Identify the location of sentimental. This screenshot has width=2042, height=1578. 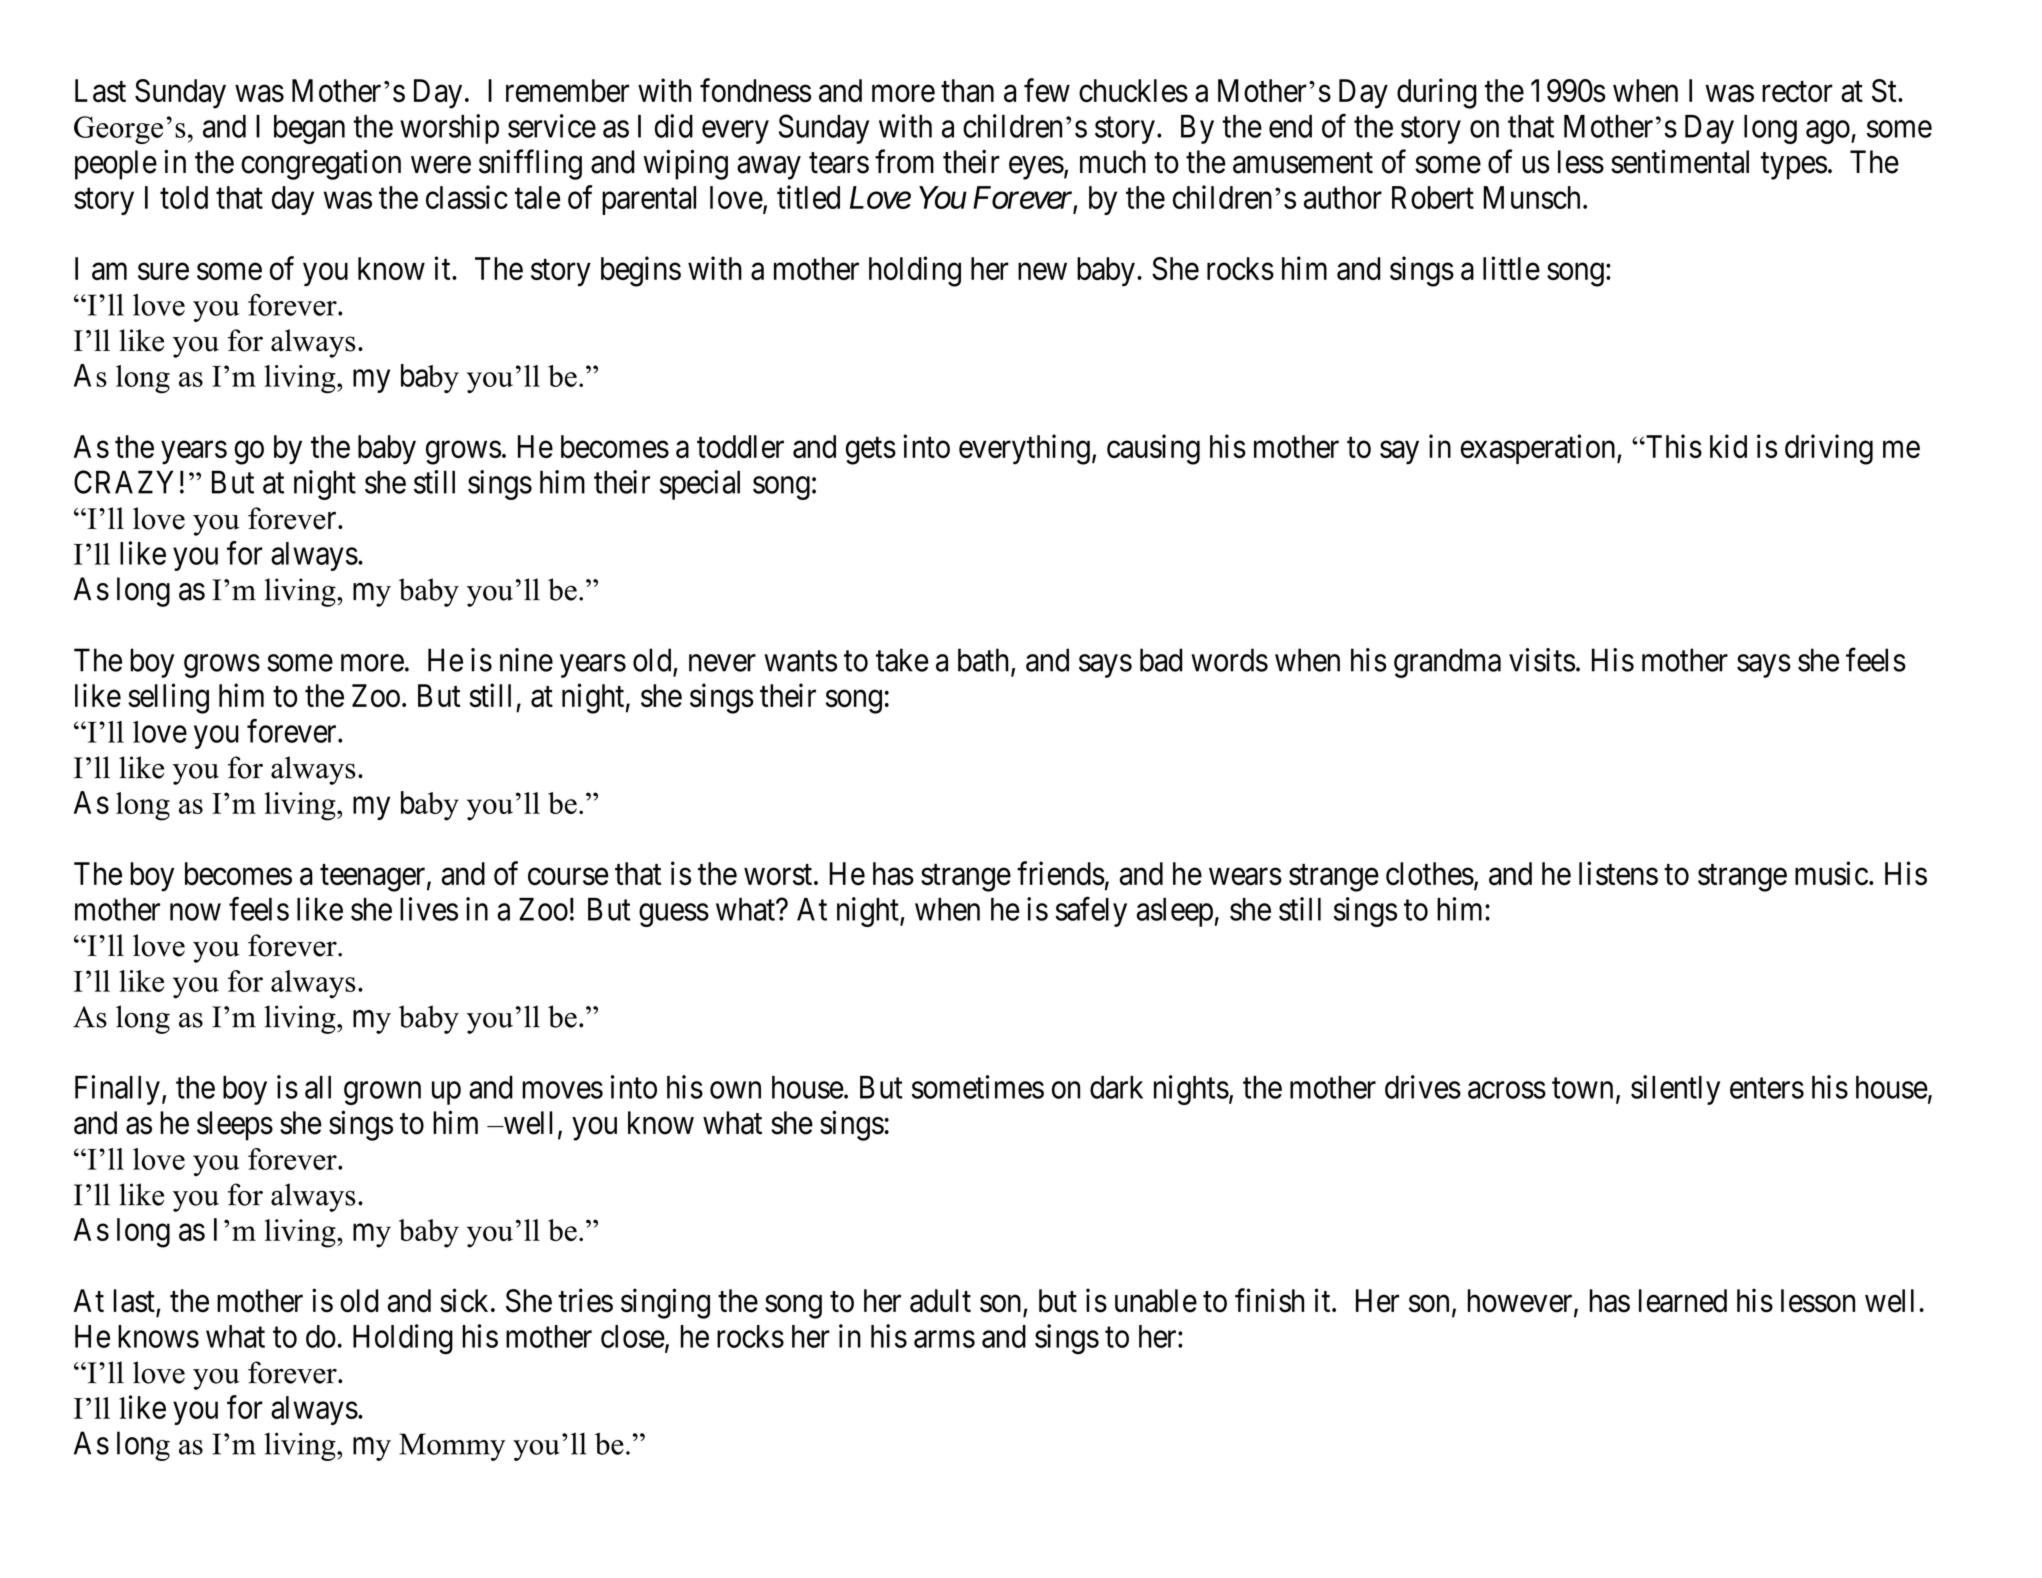
(1680, 161).
